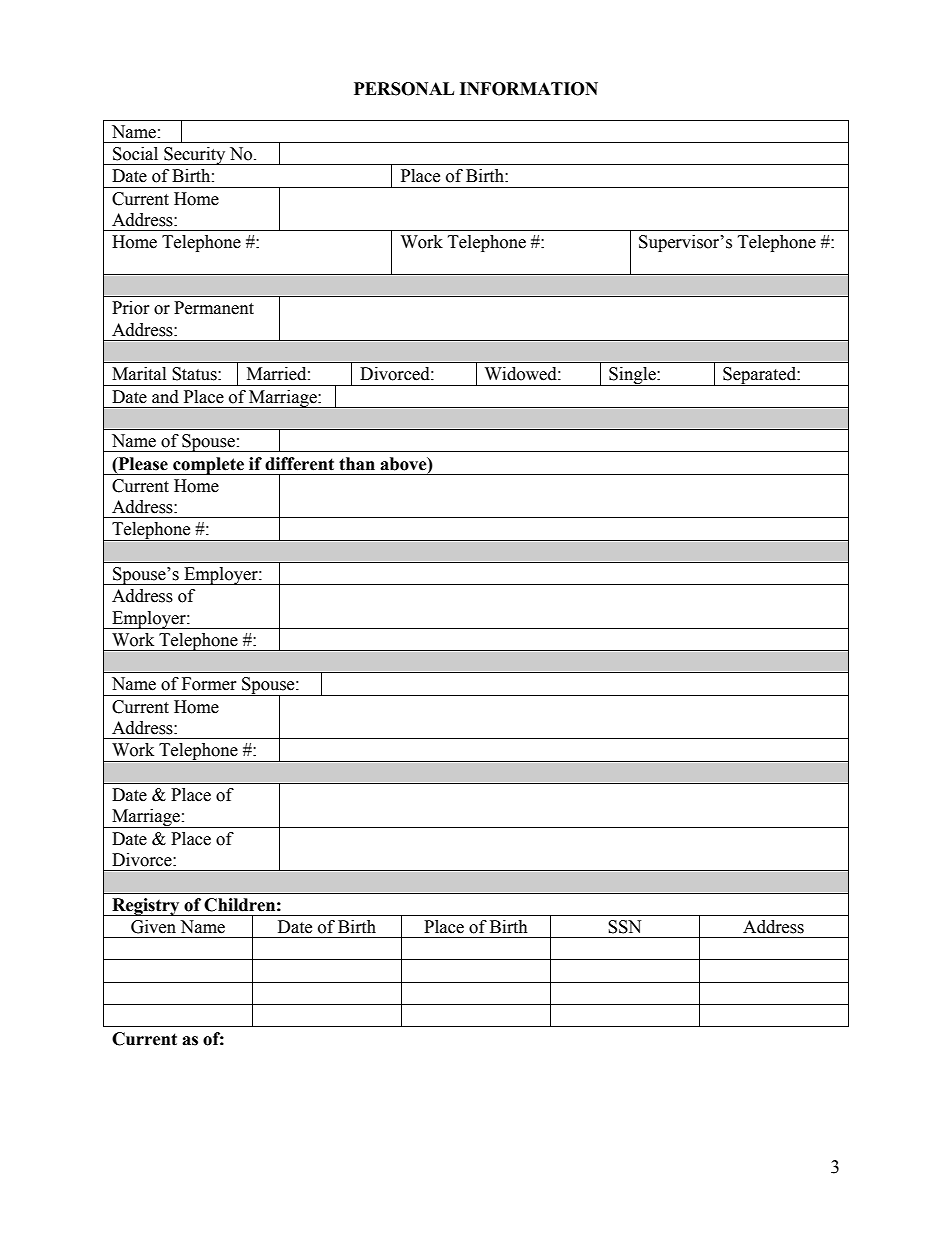 The width and height of the screenshot is (952, 1233). Describe the element at coordinates (624, 927) in the screenshot. I see `SSN` at that location.
